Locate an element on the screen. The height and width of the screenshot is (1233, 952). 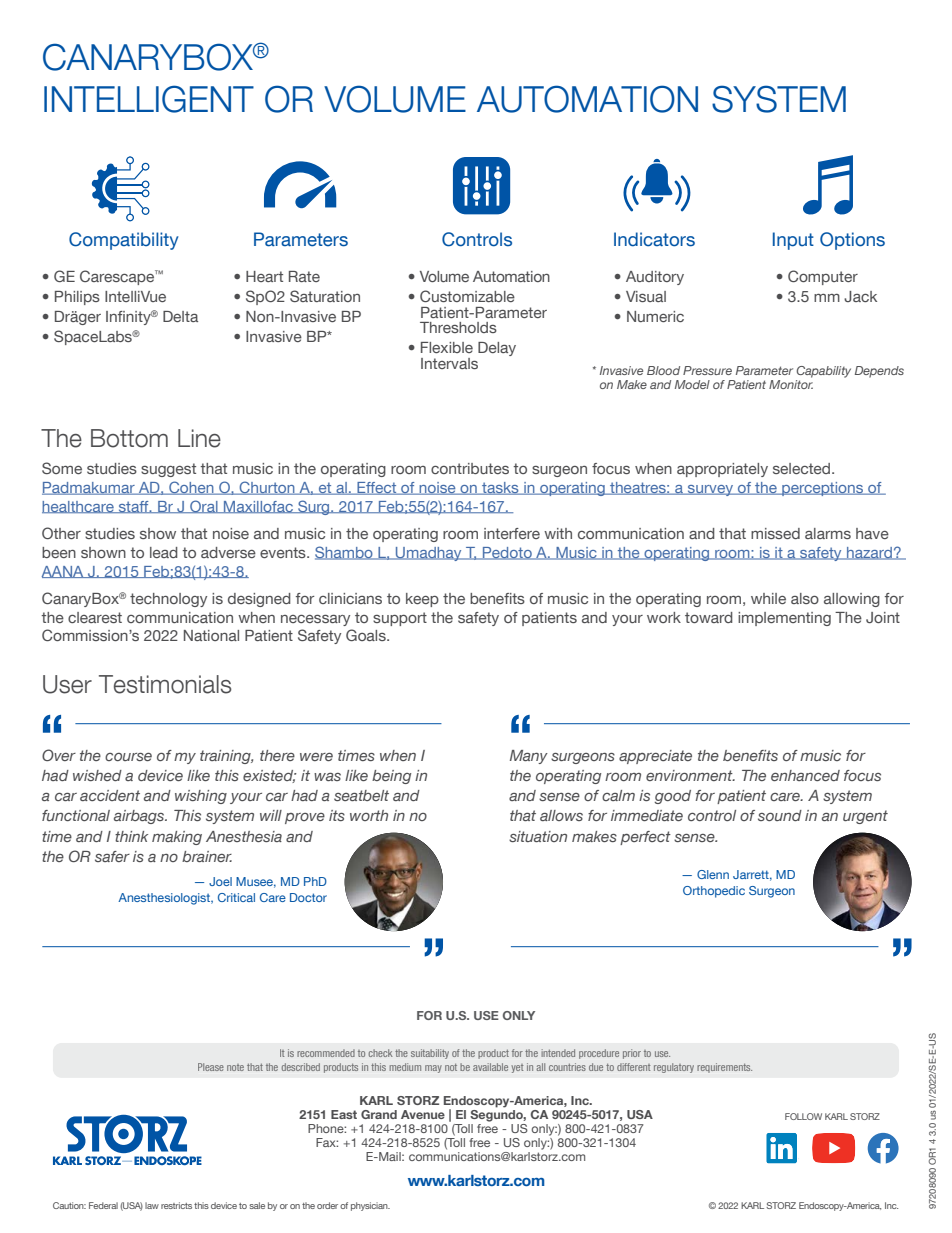
Bottom is located at coordinates (129, 438).
